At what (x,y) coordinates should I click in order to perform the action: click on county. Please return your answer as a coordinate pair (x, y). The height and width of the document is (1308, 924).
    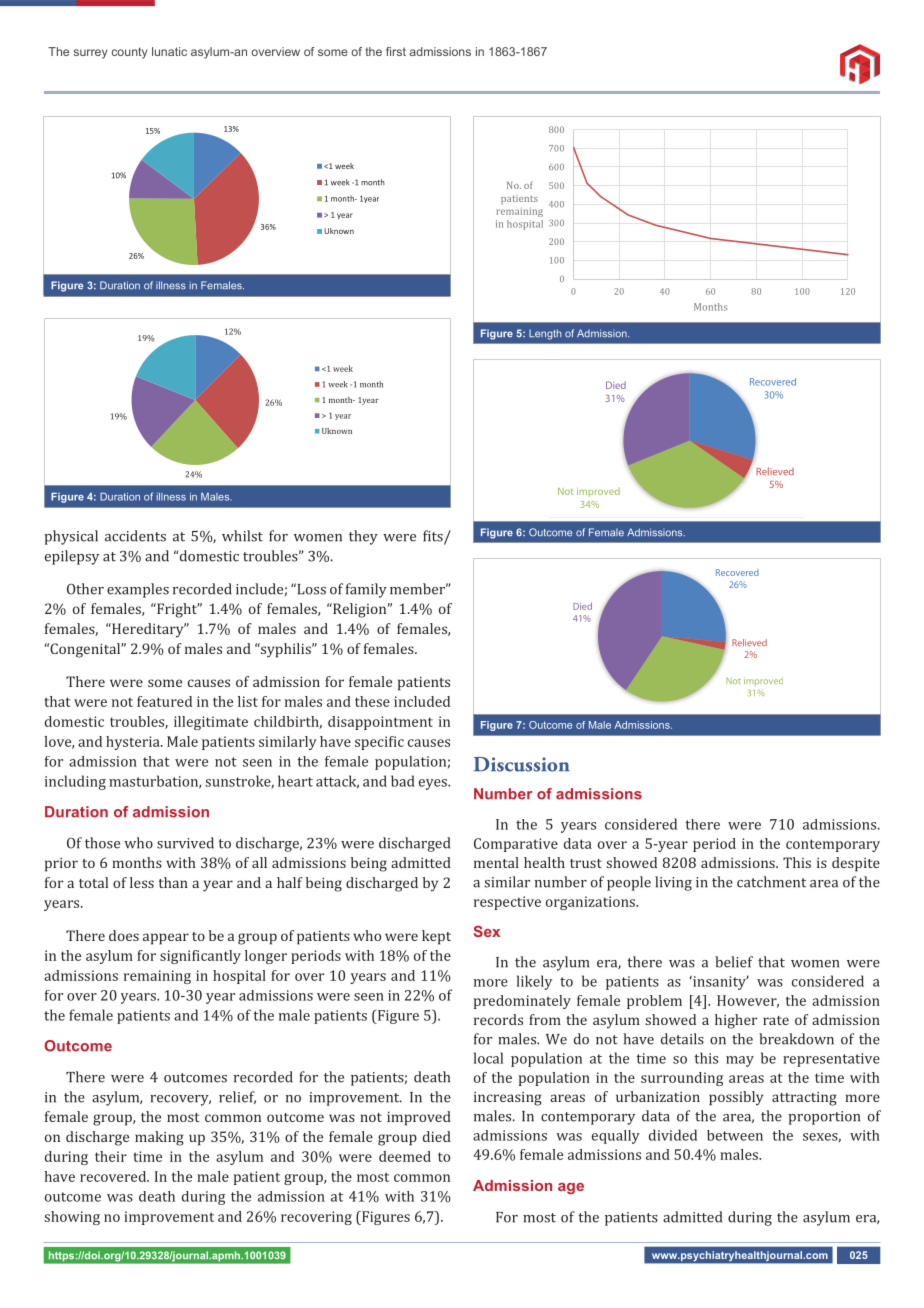
    Looking at the image, I should click on (130, 53).
